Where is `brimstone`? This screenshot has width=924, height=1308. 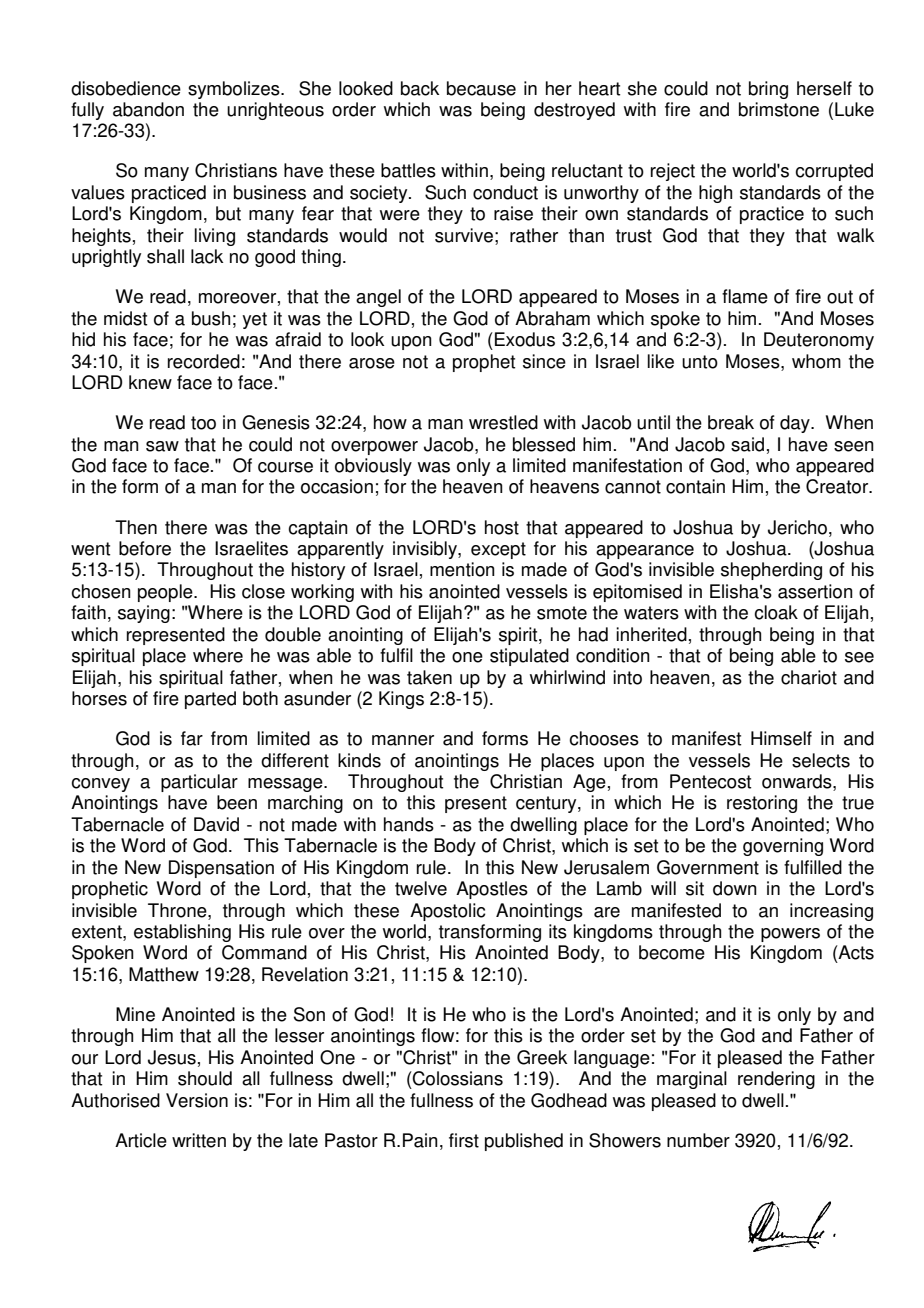
brimstone is located at coordinates (779, 109).
